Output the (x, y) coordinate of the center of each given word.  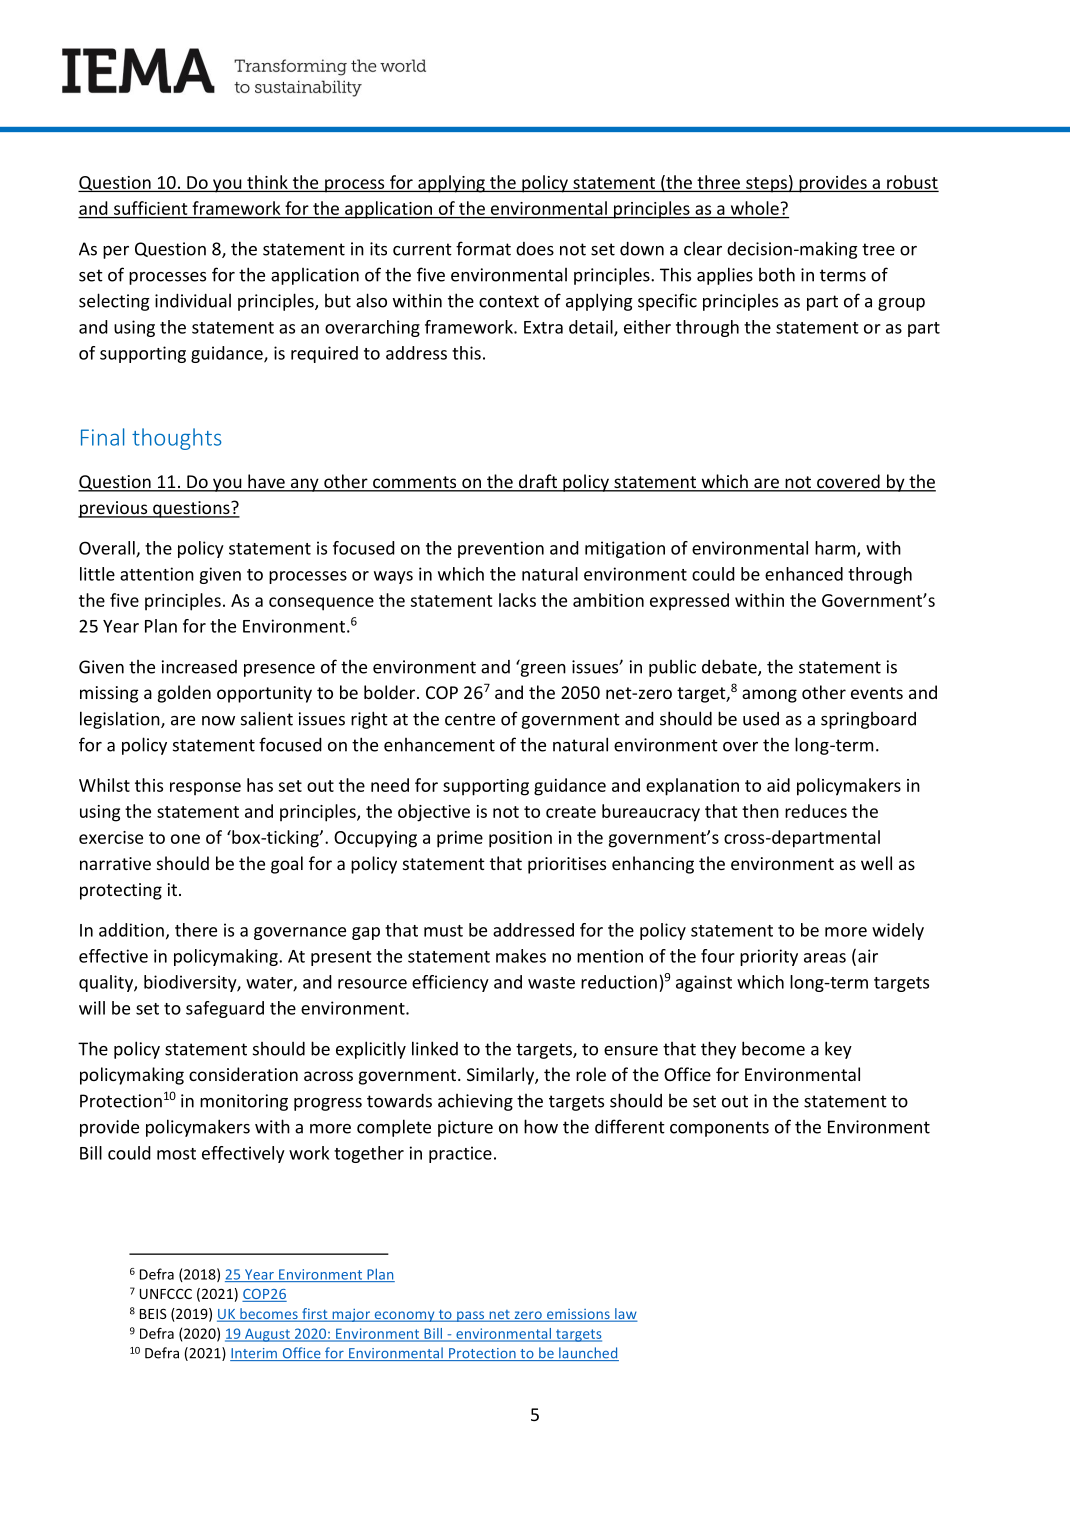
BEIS (153, 1313)
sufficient (150, 208)
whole (755, 208)
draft (538, 482)
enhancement (439, 745)
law (625, 1314)
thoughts (177, 439)
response (205, 789)
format (483, 248)
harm (836, 549)
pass (471, 1316)
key (838, 1050)
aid (778, 785)
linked (435, 1048)
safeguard (225, 1009)
